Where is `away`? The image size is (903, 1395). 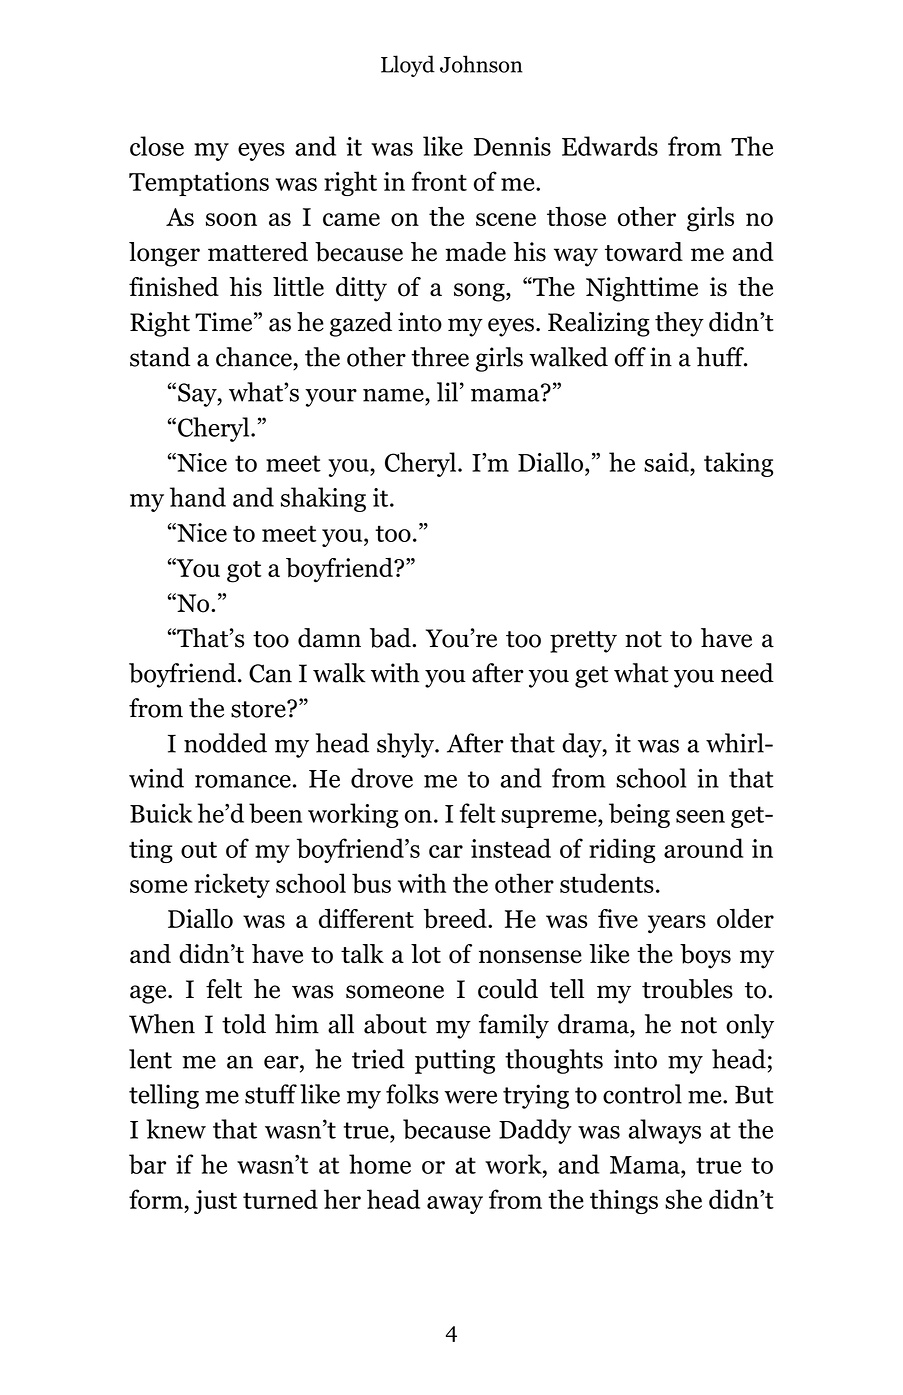 away is located at coordinates (455, 1205).
